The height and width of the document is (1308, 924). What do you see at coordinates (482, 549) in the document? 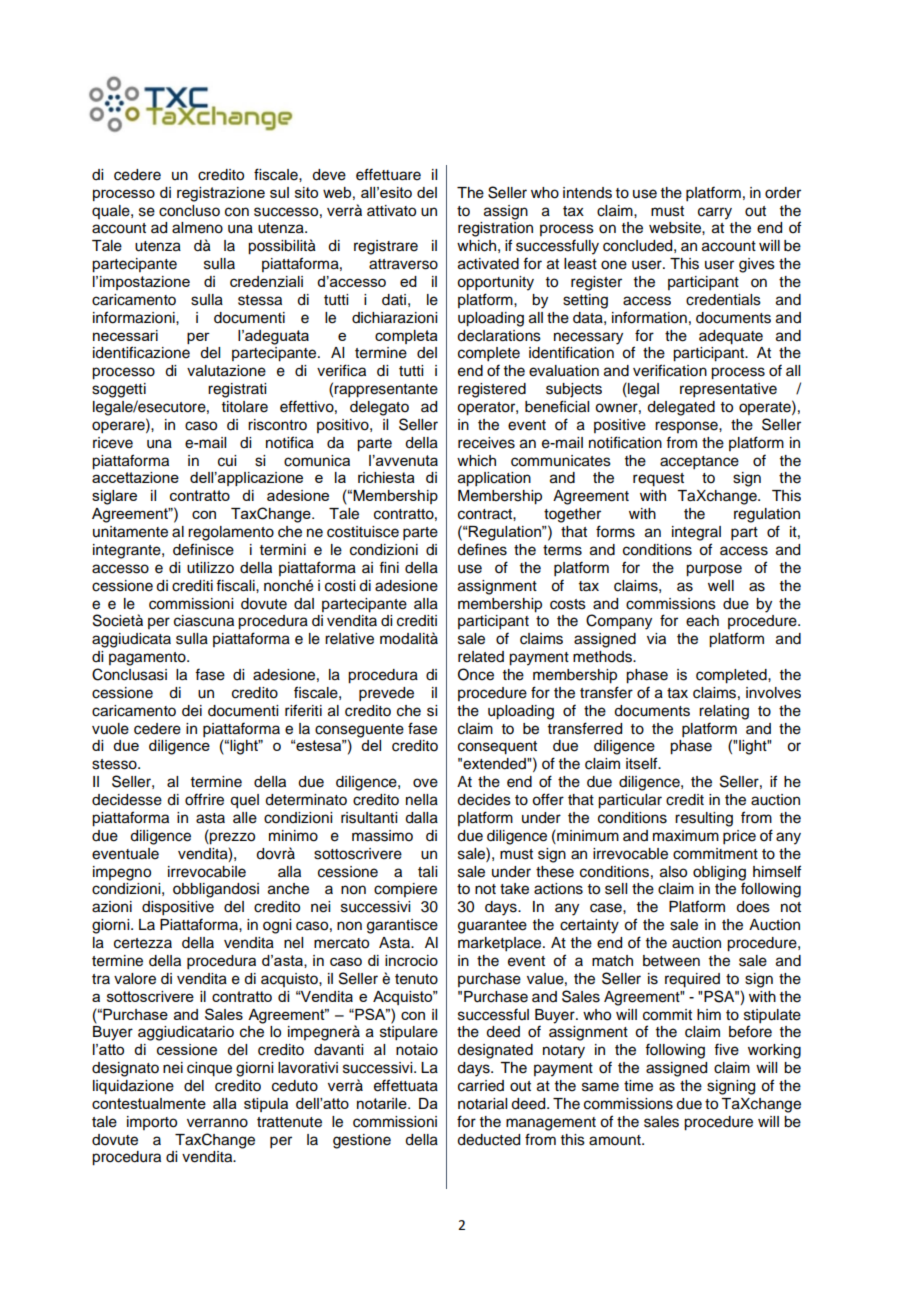
I see `defines` at bounding box center [482, 549].
